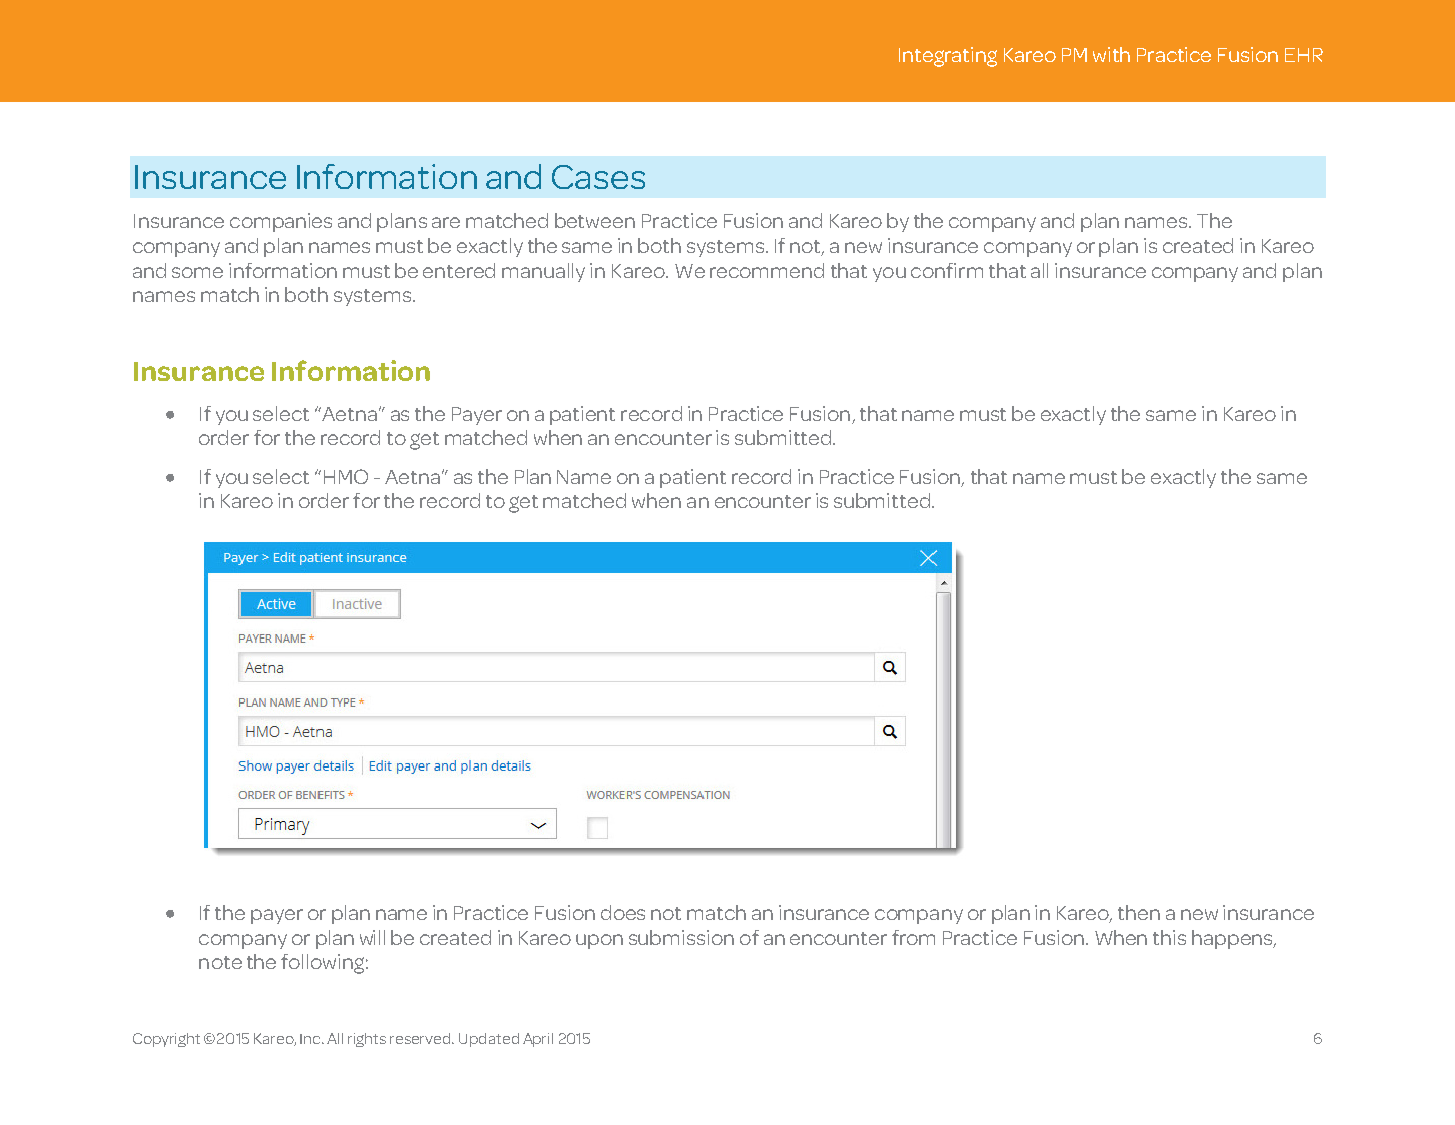 Image resolution: width=1455 pixels, height=1125 pixels. I want to click on then, so click(1139, 912).
